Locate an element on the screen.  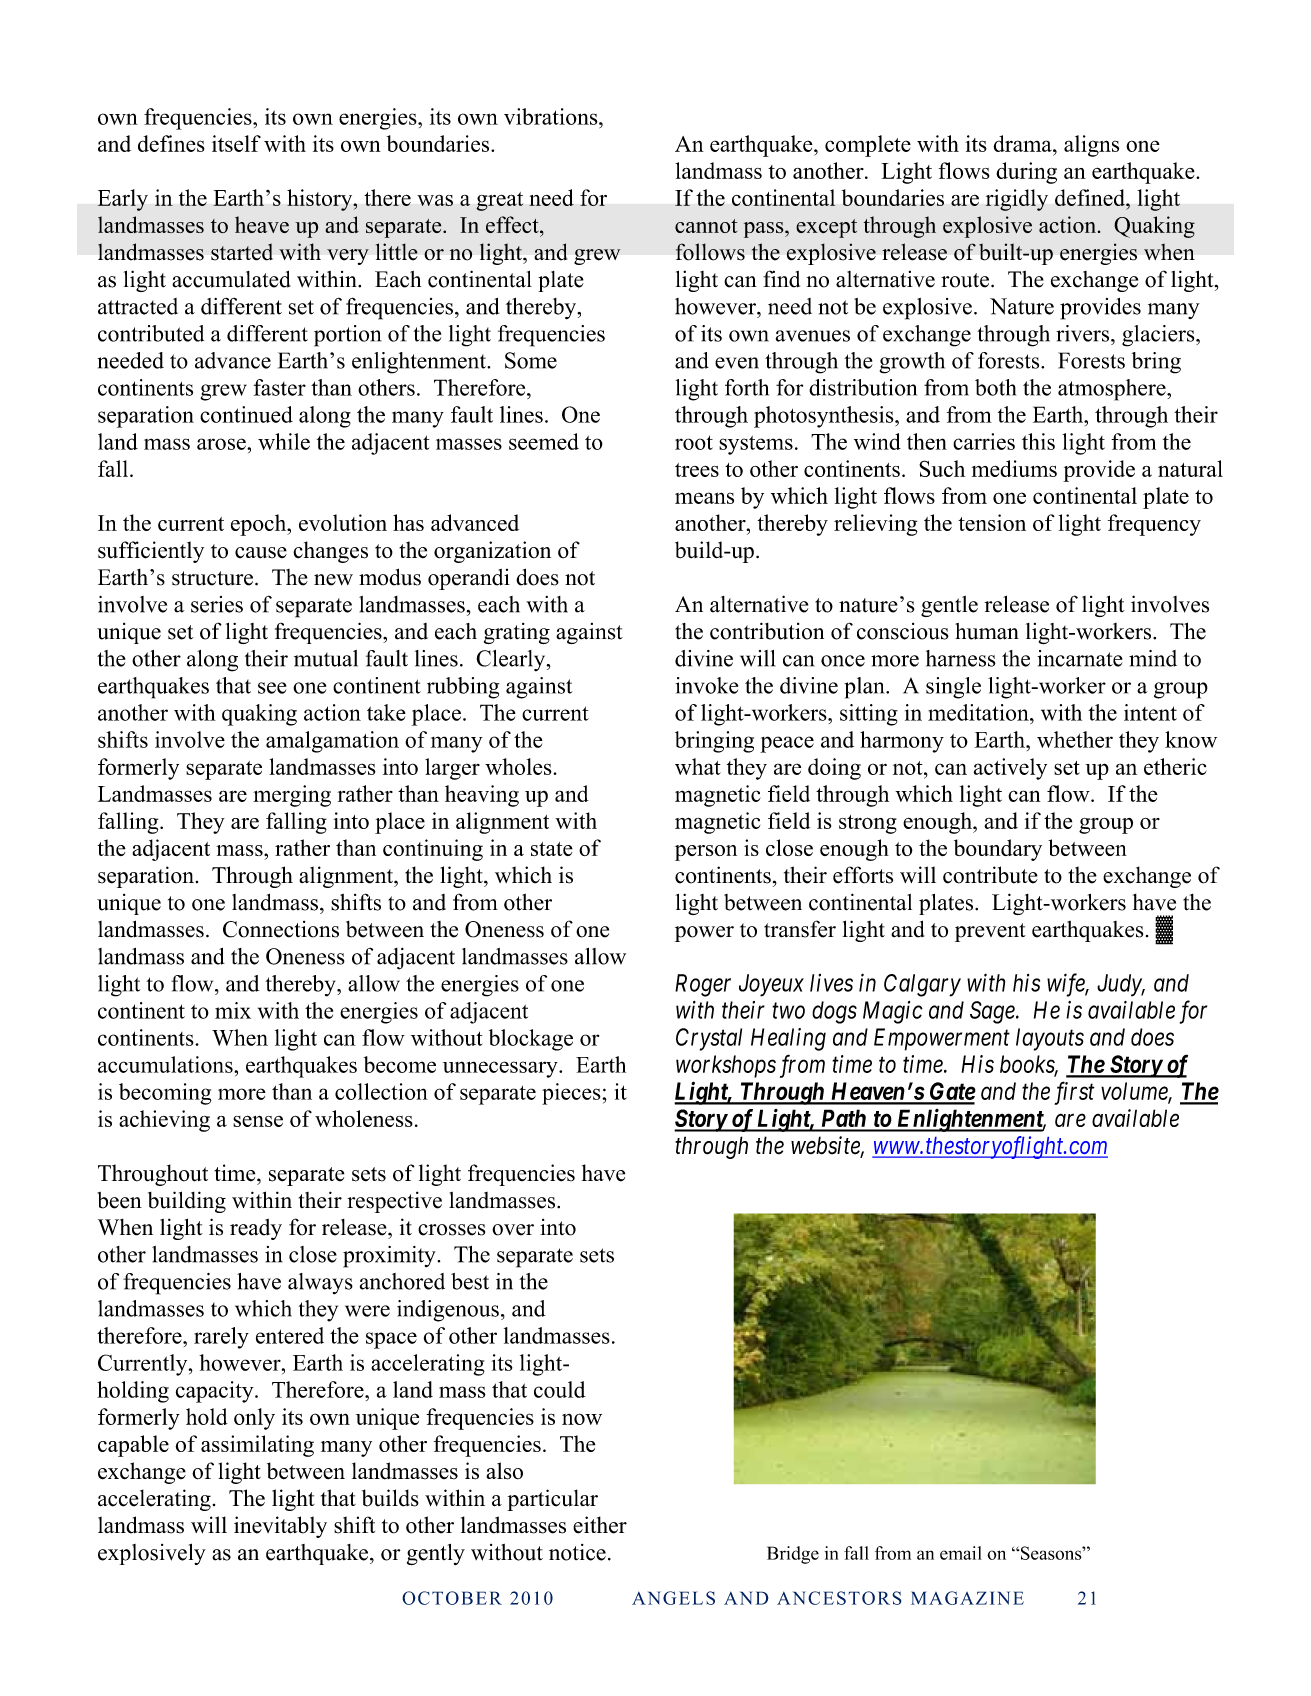
inevitably is located at coordinates (280, 1527).
